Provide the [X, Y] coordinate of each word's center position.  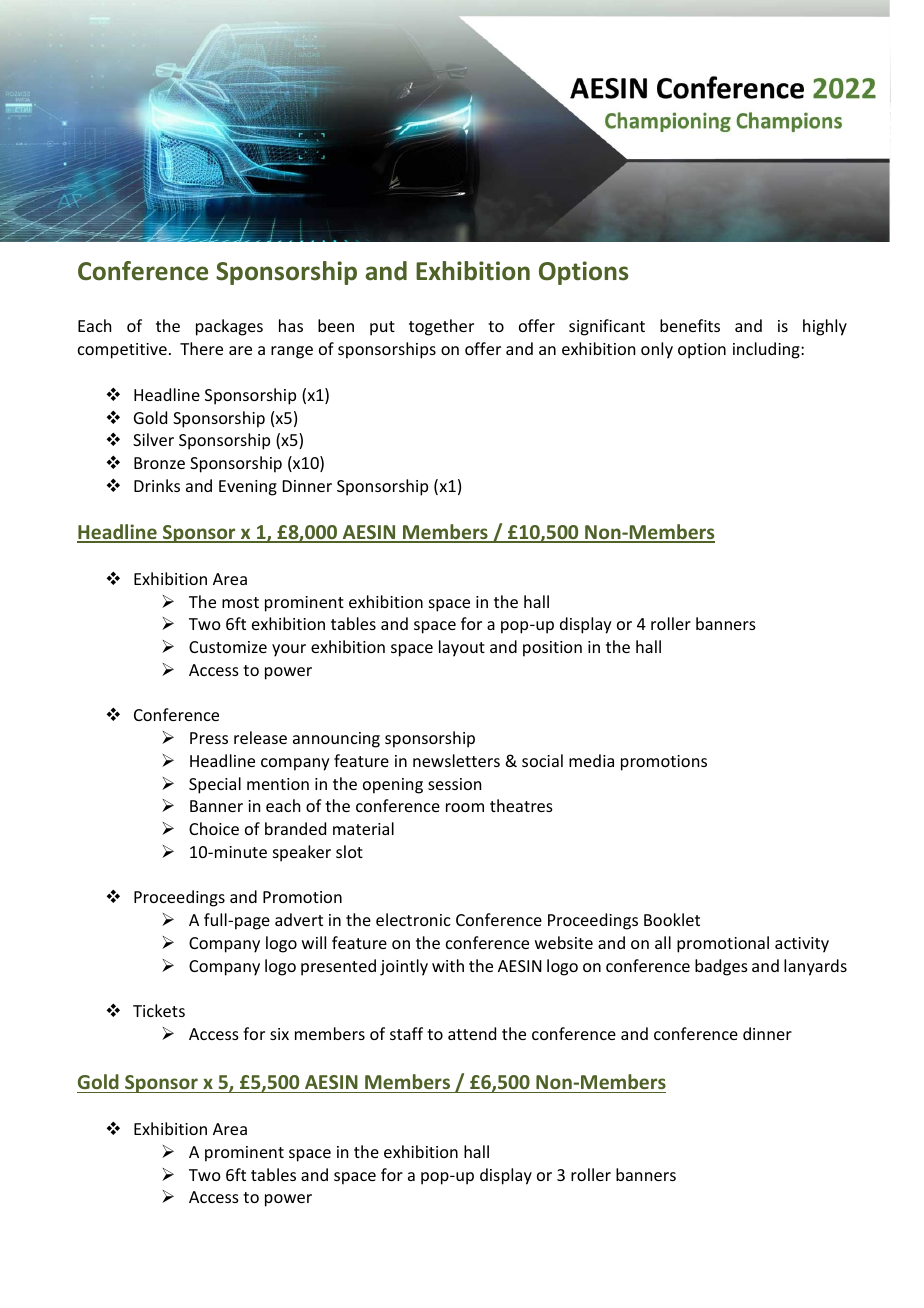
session [454, 784]
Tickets [159, 1010]
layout [462, 648]
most [240, 602]
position [552, 649]
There [201, 348]
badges [721, 967]
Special [215, 785]
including [767, 350]
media [591, 760]
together [441, 327]
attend [472, 1033]
